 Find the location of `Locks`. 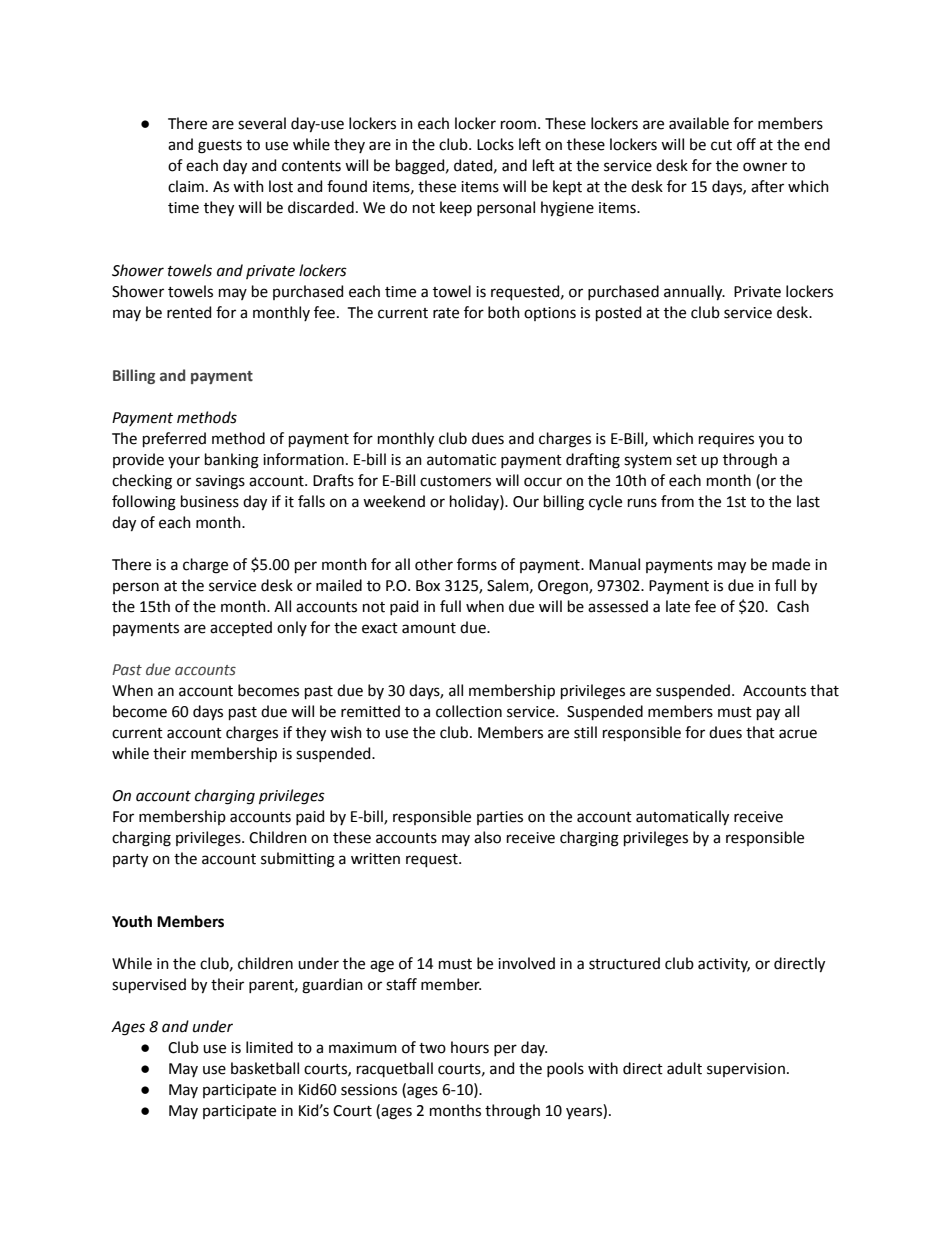

Locks is located at coordinates (495, 144).
